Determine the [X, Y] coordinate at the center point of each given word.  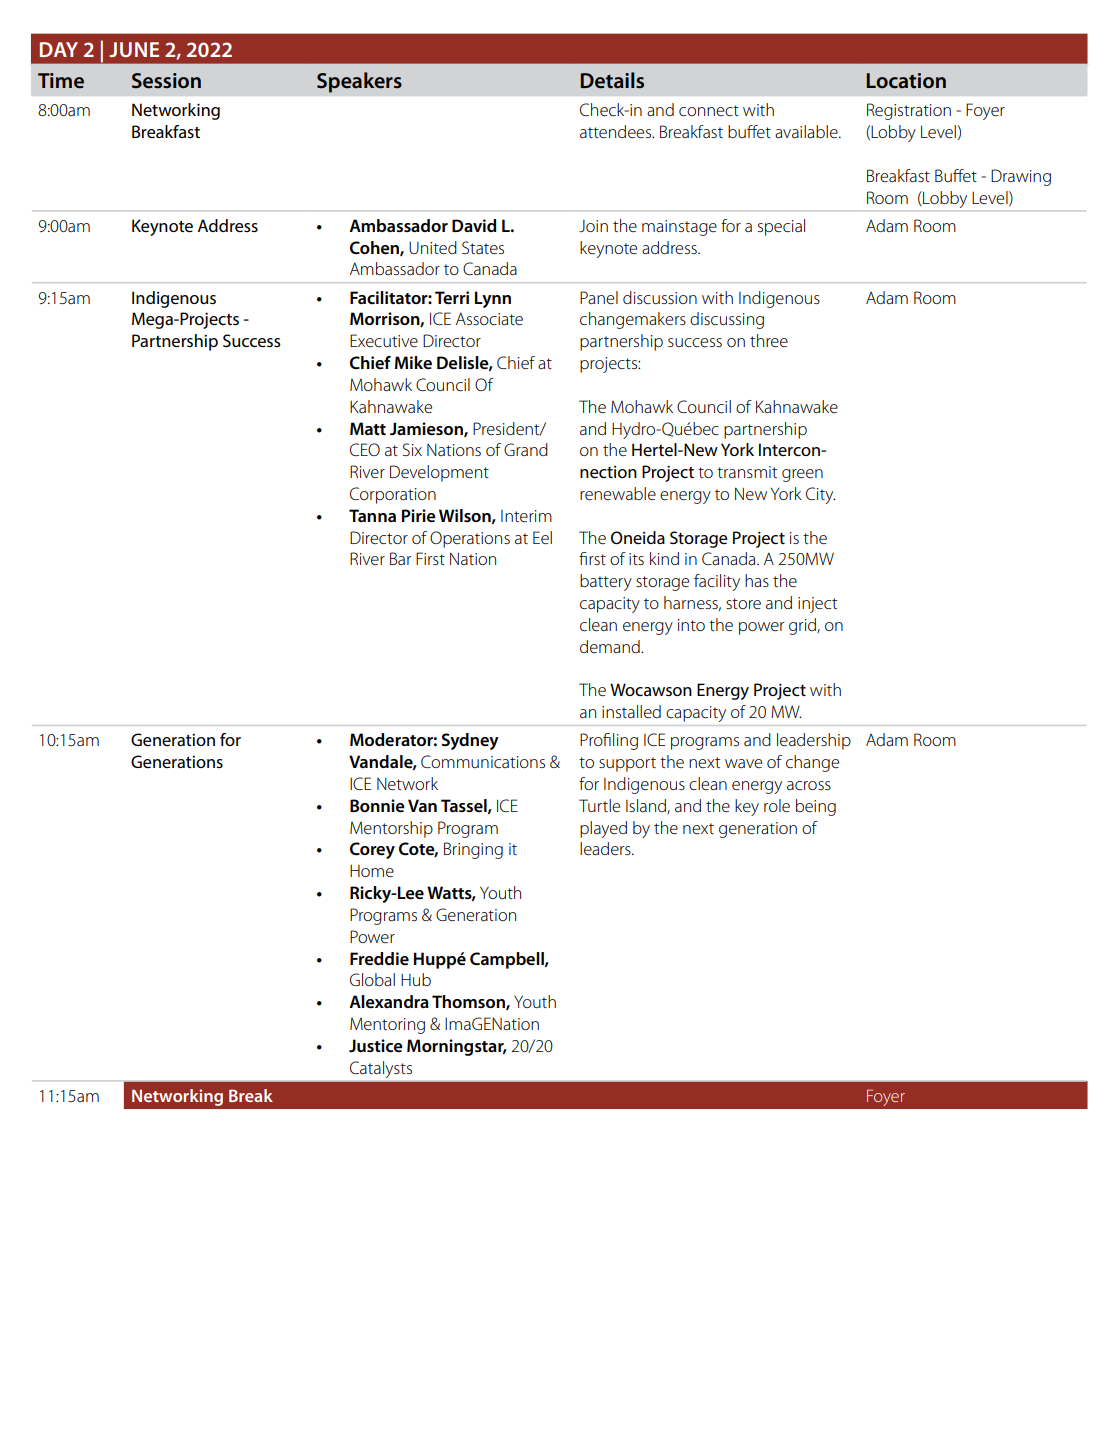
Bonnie [377, 806]
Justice [376, 1046]
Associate [489, 319]
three [769, 340]
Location [906, 80]
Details [612, 80]
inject [817, 605]
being [816, 807]
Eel [542, 537]
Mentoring [387, 1026]
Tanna [372, 515]
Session [166, 80]
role [777, 805]
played [603, 829]
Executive [384, 340]
